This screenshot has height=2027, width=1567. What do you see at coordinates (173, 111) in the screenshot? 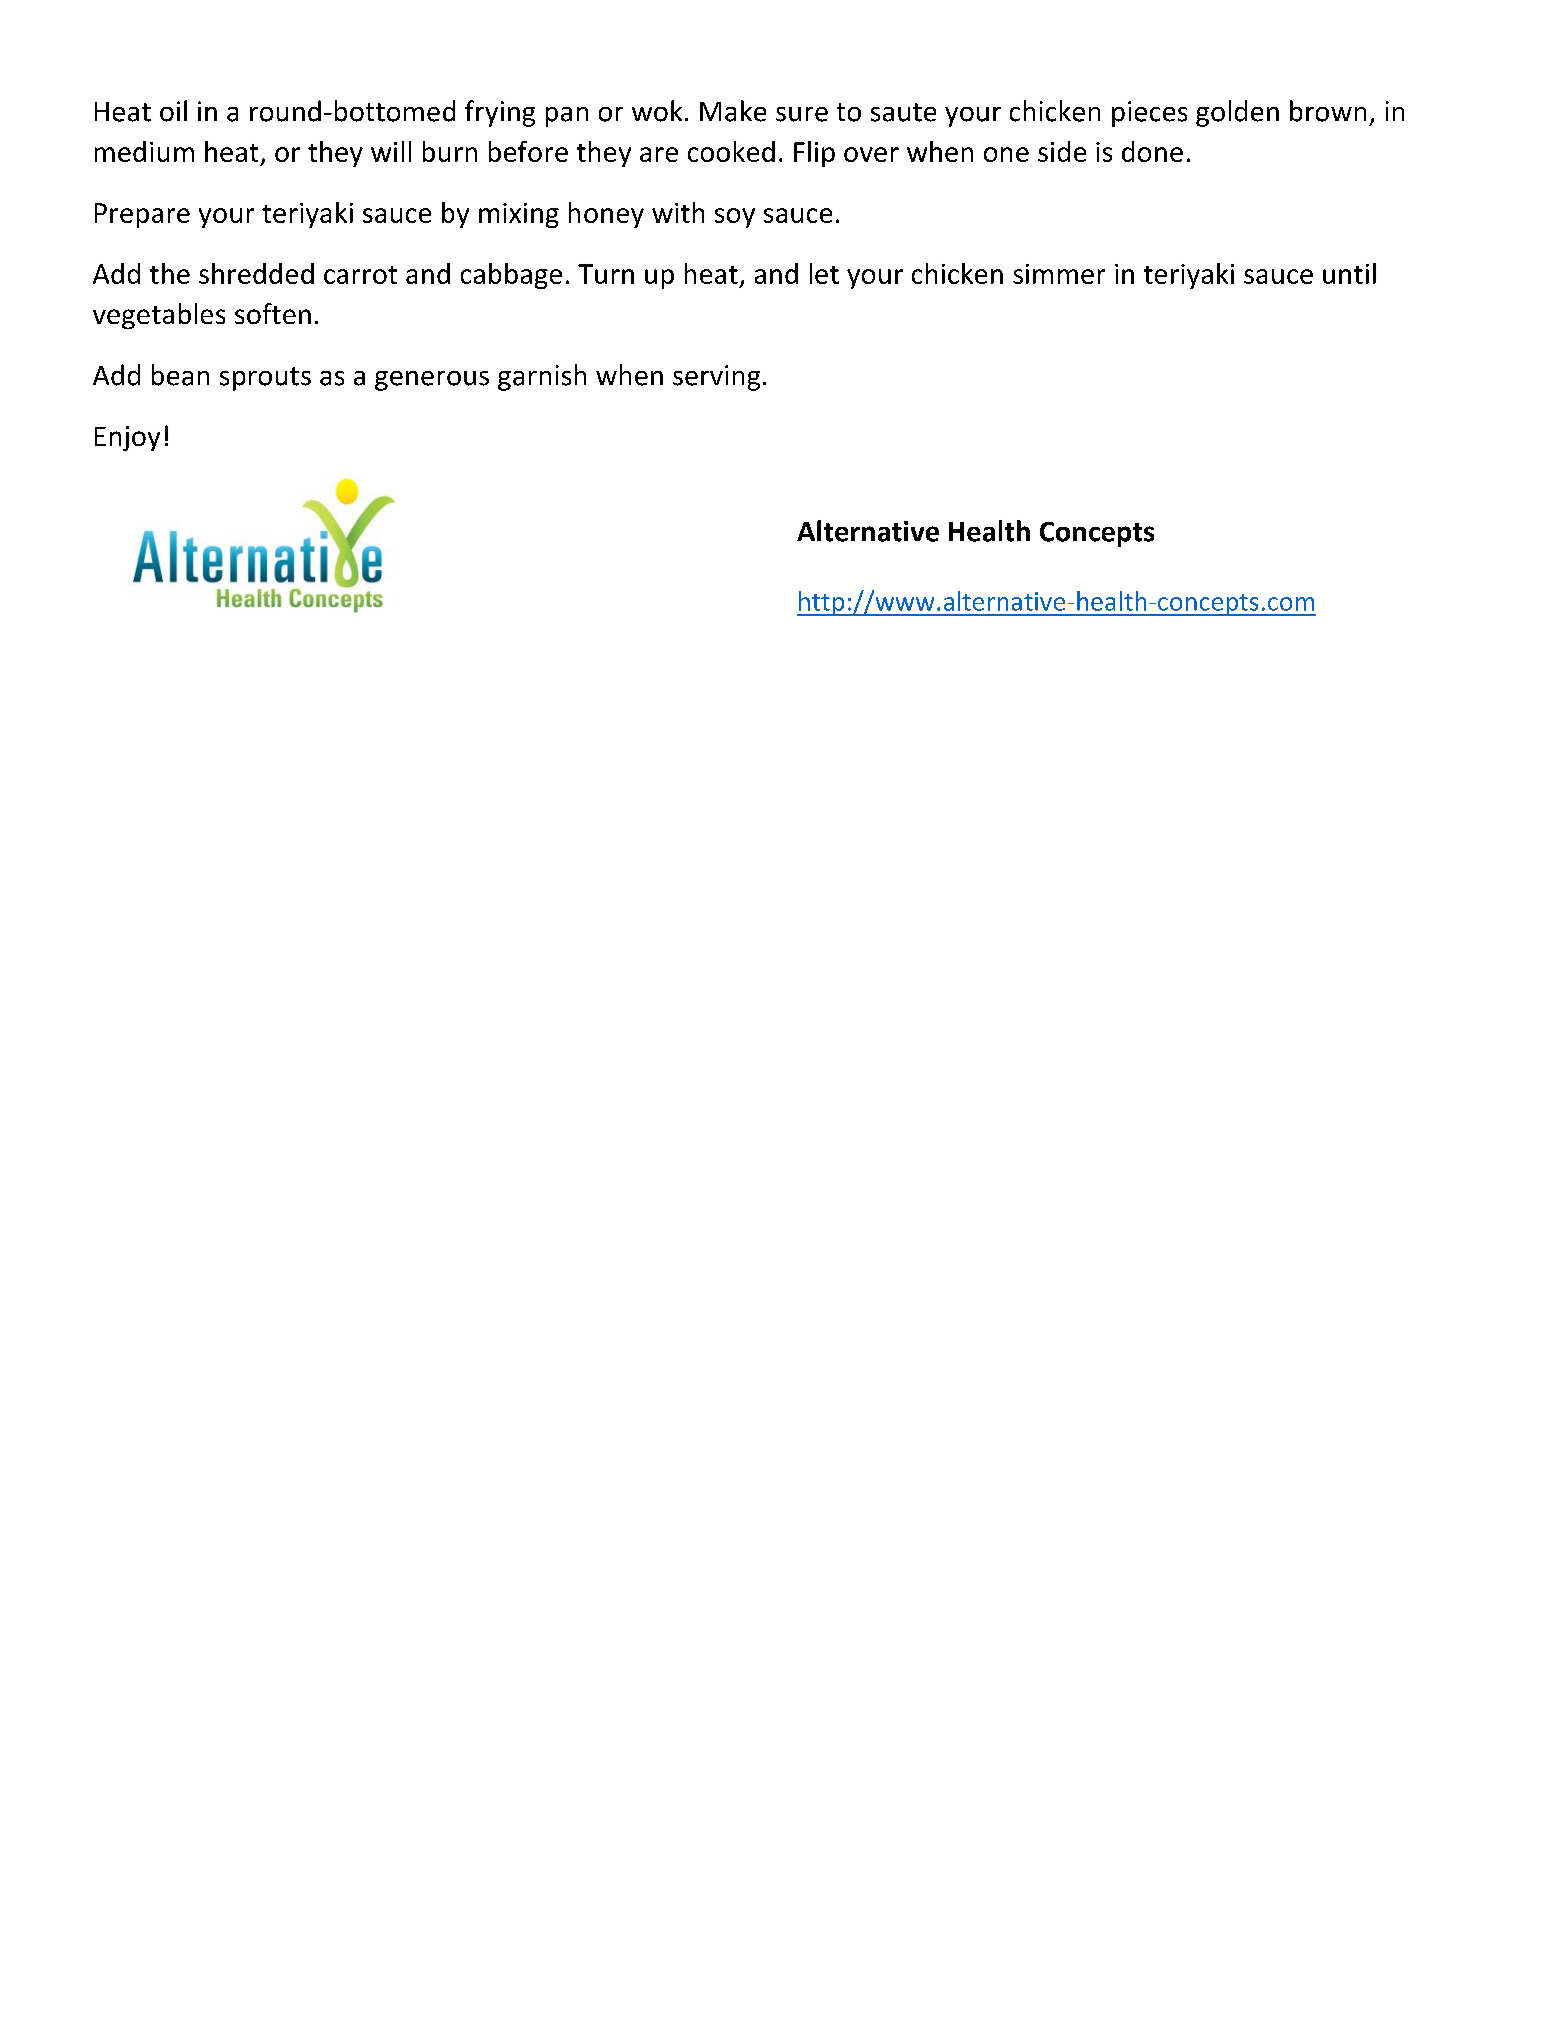
I see `oil` at bounding box center [173, 111].
